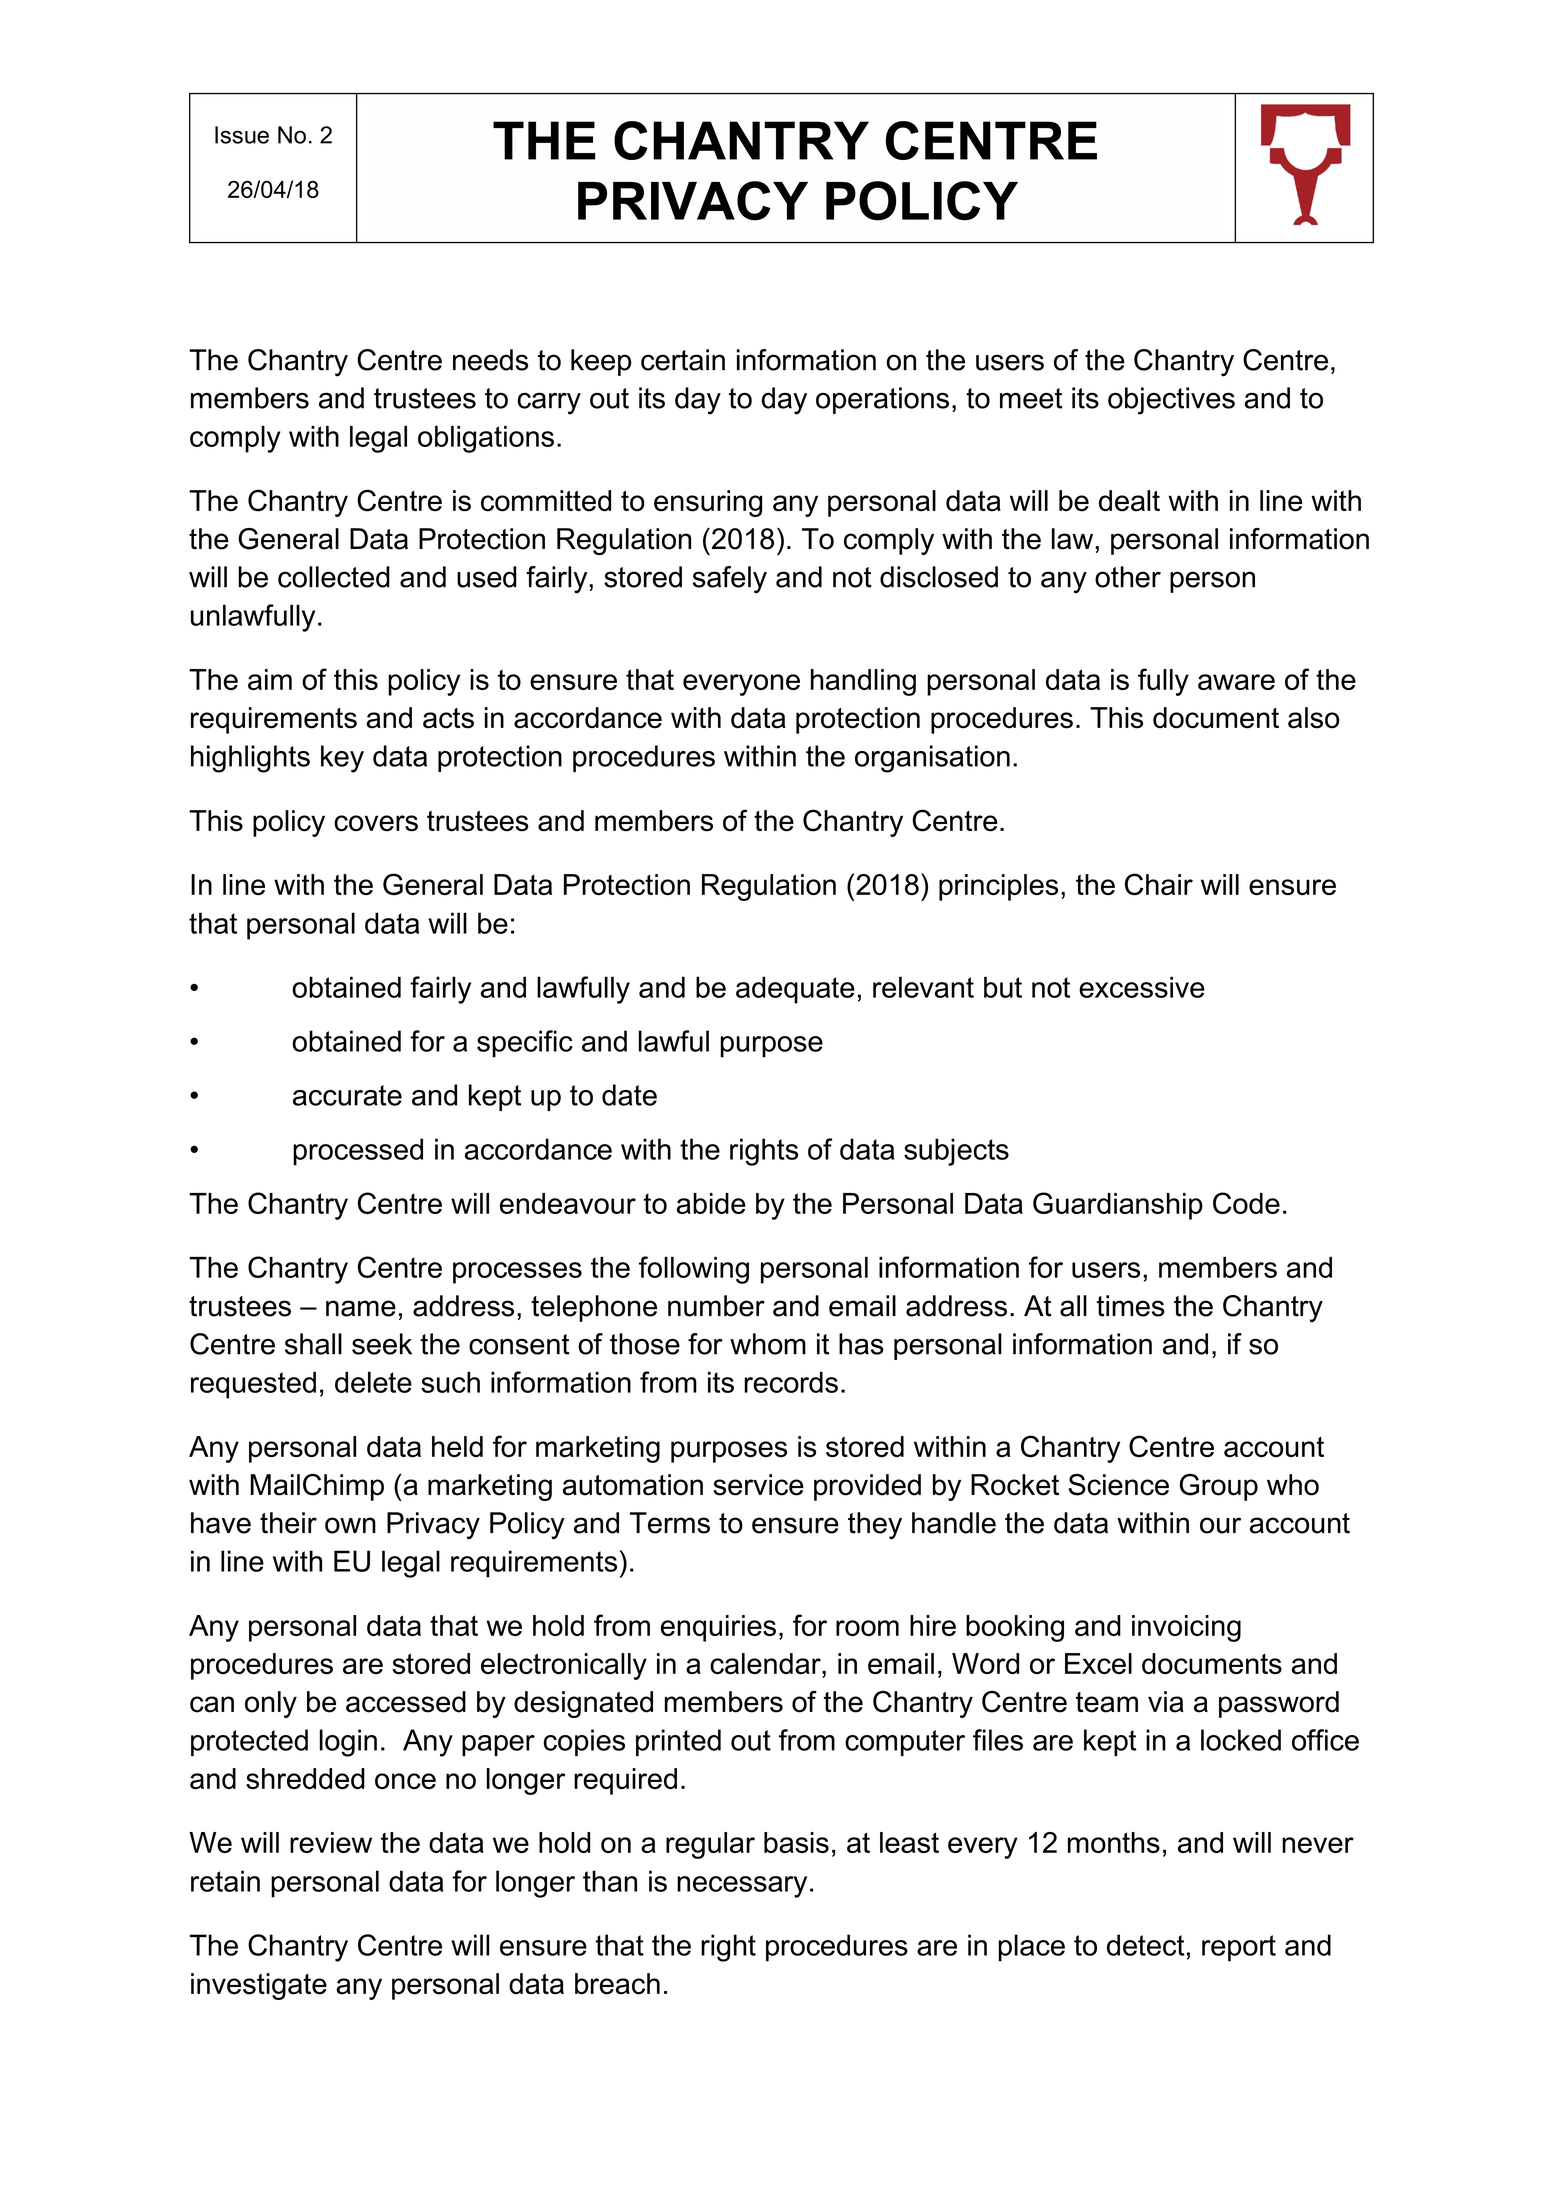  I want to click on necessary, so click(742, 1887).
